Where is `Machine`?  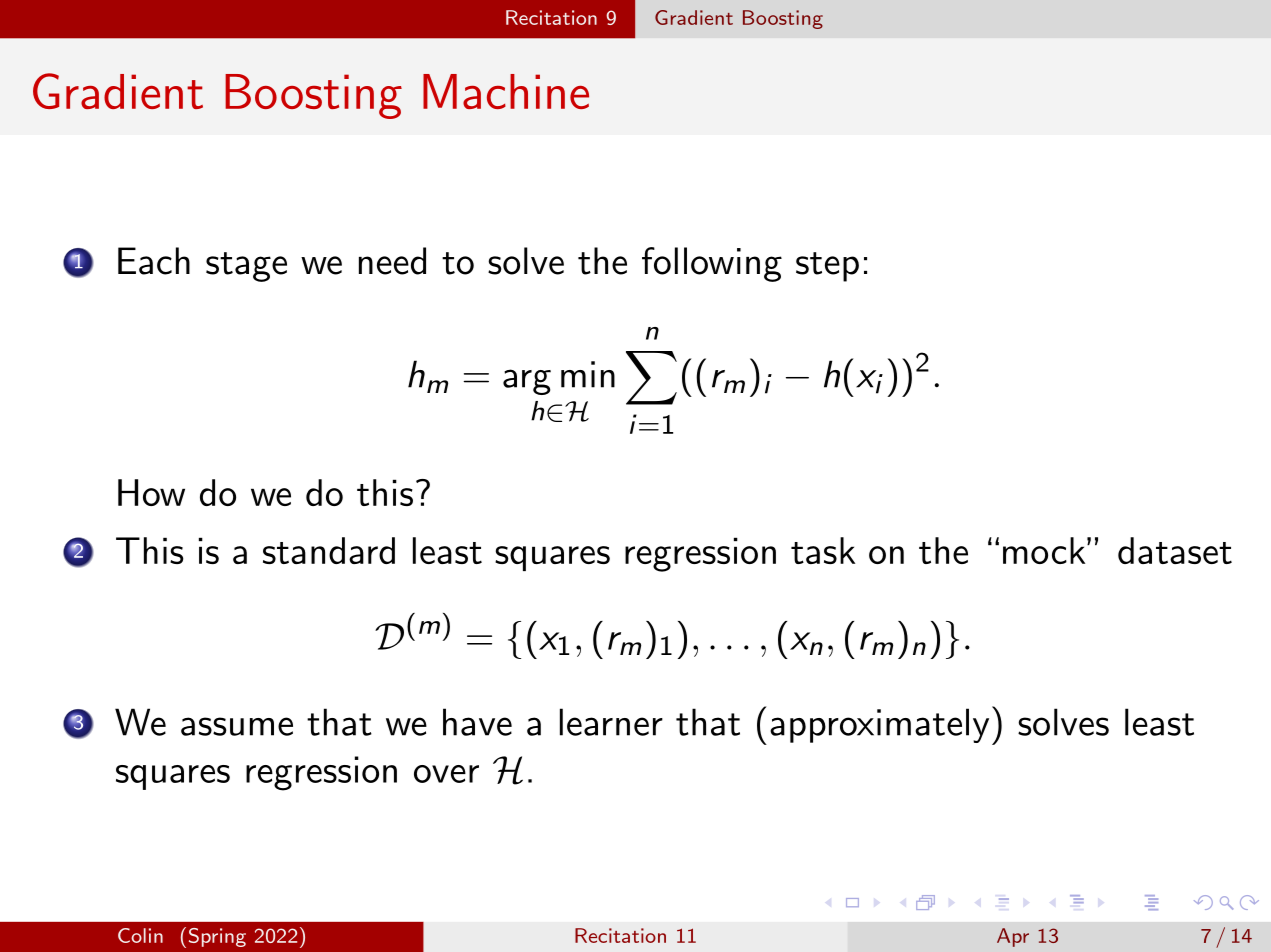
Machine is located at coordinates (506, 91).
